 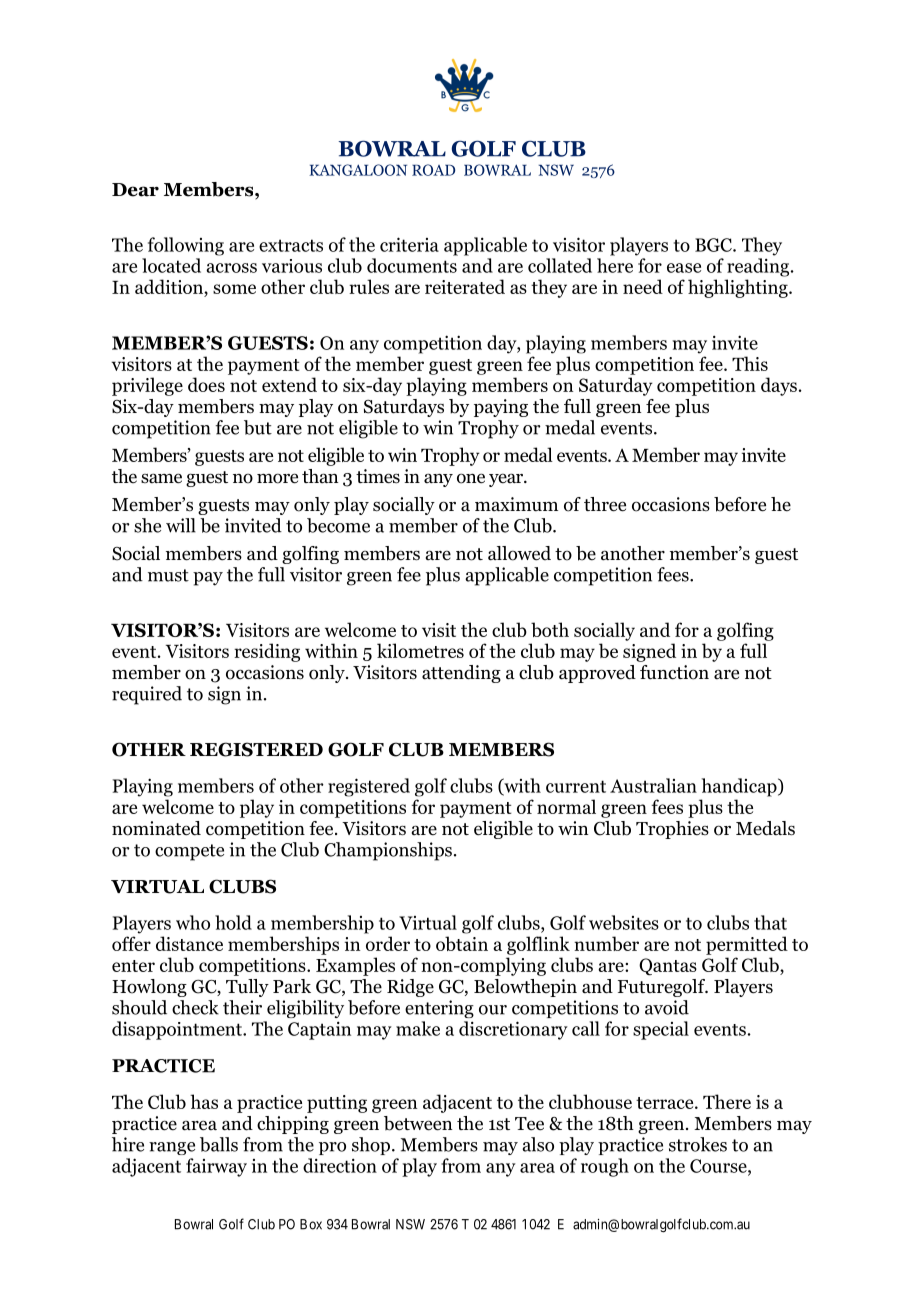 What do you see at coordinates (471, 478) in the image?
I see `one` at bounding box center [471, 478].
